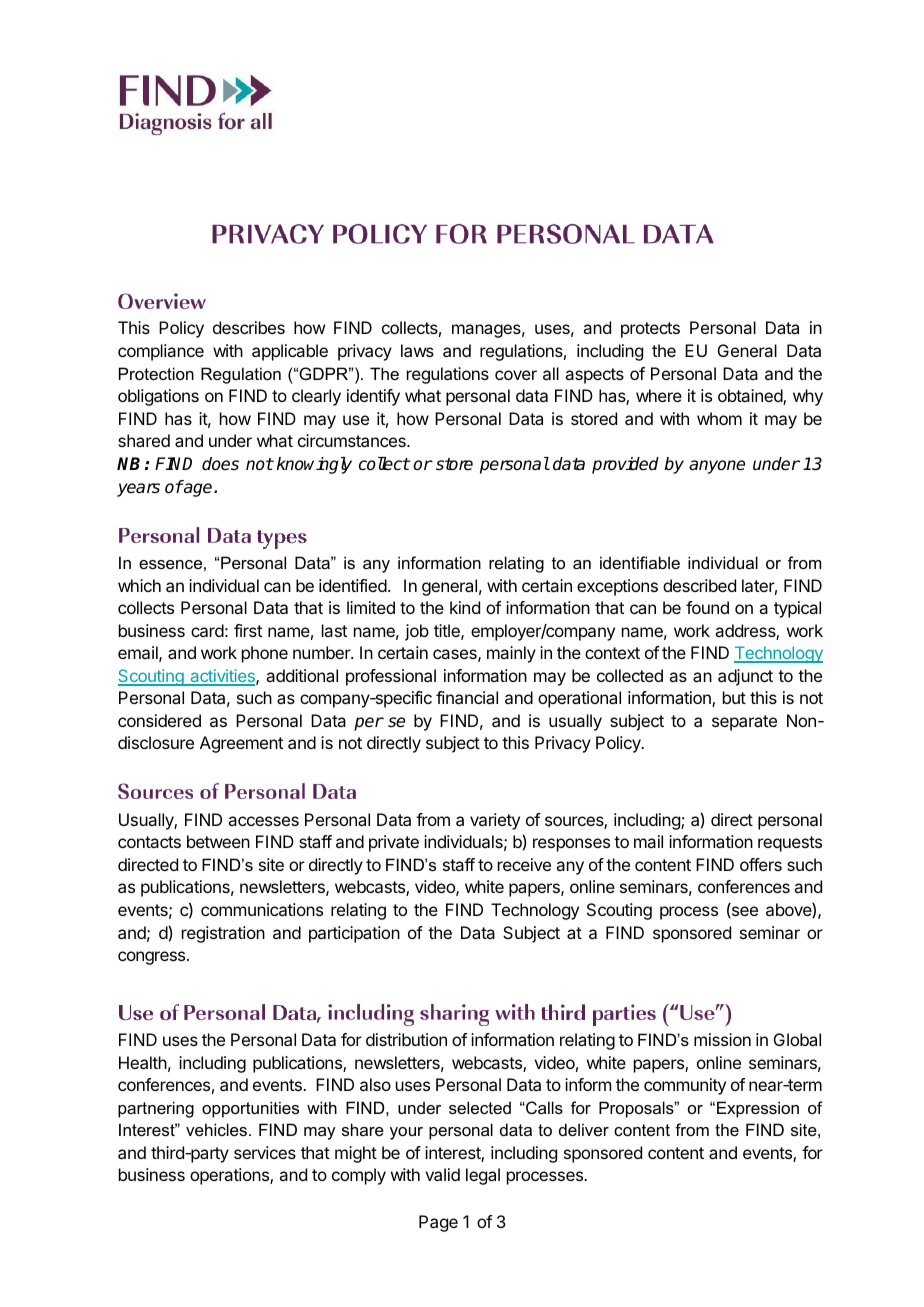 This screenshot has width=924, height=1307. I want to click on card, so click(207, 630).
